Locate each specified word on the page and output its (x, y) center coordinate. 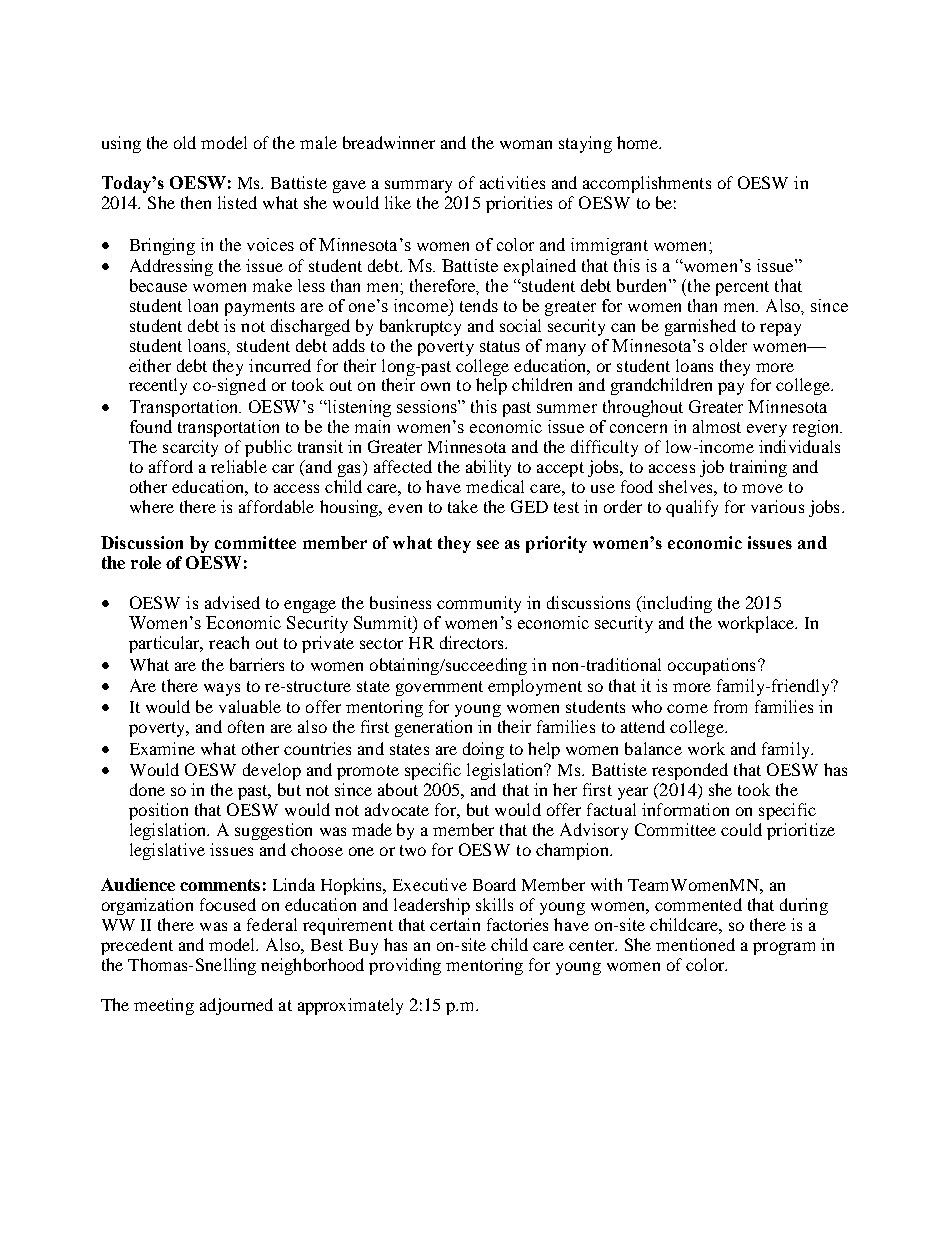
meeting (164, 1006)
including (676, 604)
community (479, 604)
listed (237, 202)
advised (232, 602)
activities (512, 182)
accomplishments (647, 184)
